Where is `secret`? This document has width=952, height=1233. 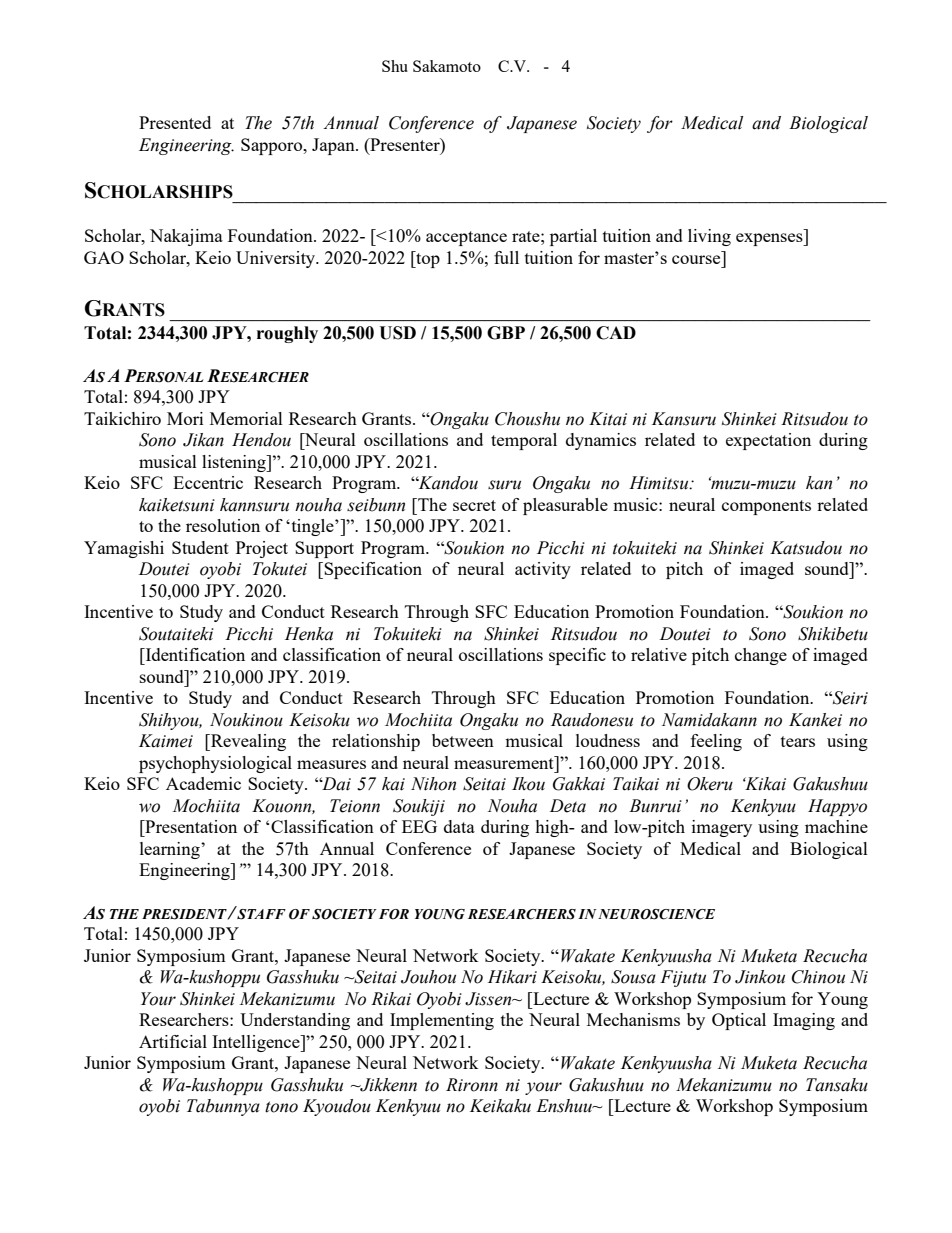 secret is located at coordinates (474, 505).
